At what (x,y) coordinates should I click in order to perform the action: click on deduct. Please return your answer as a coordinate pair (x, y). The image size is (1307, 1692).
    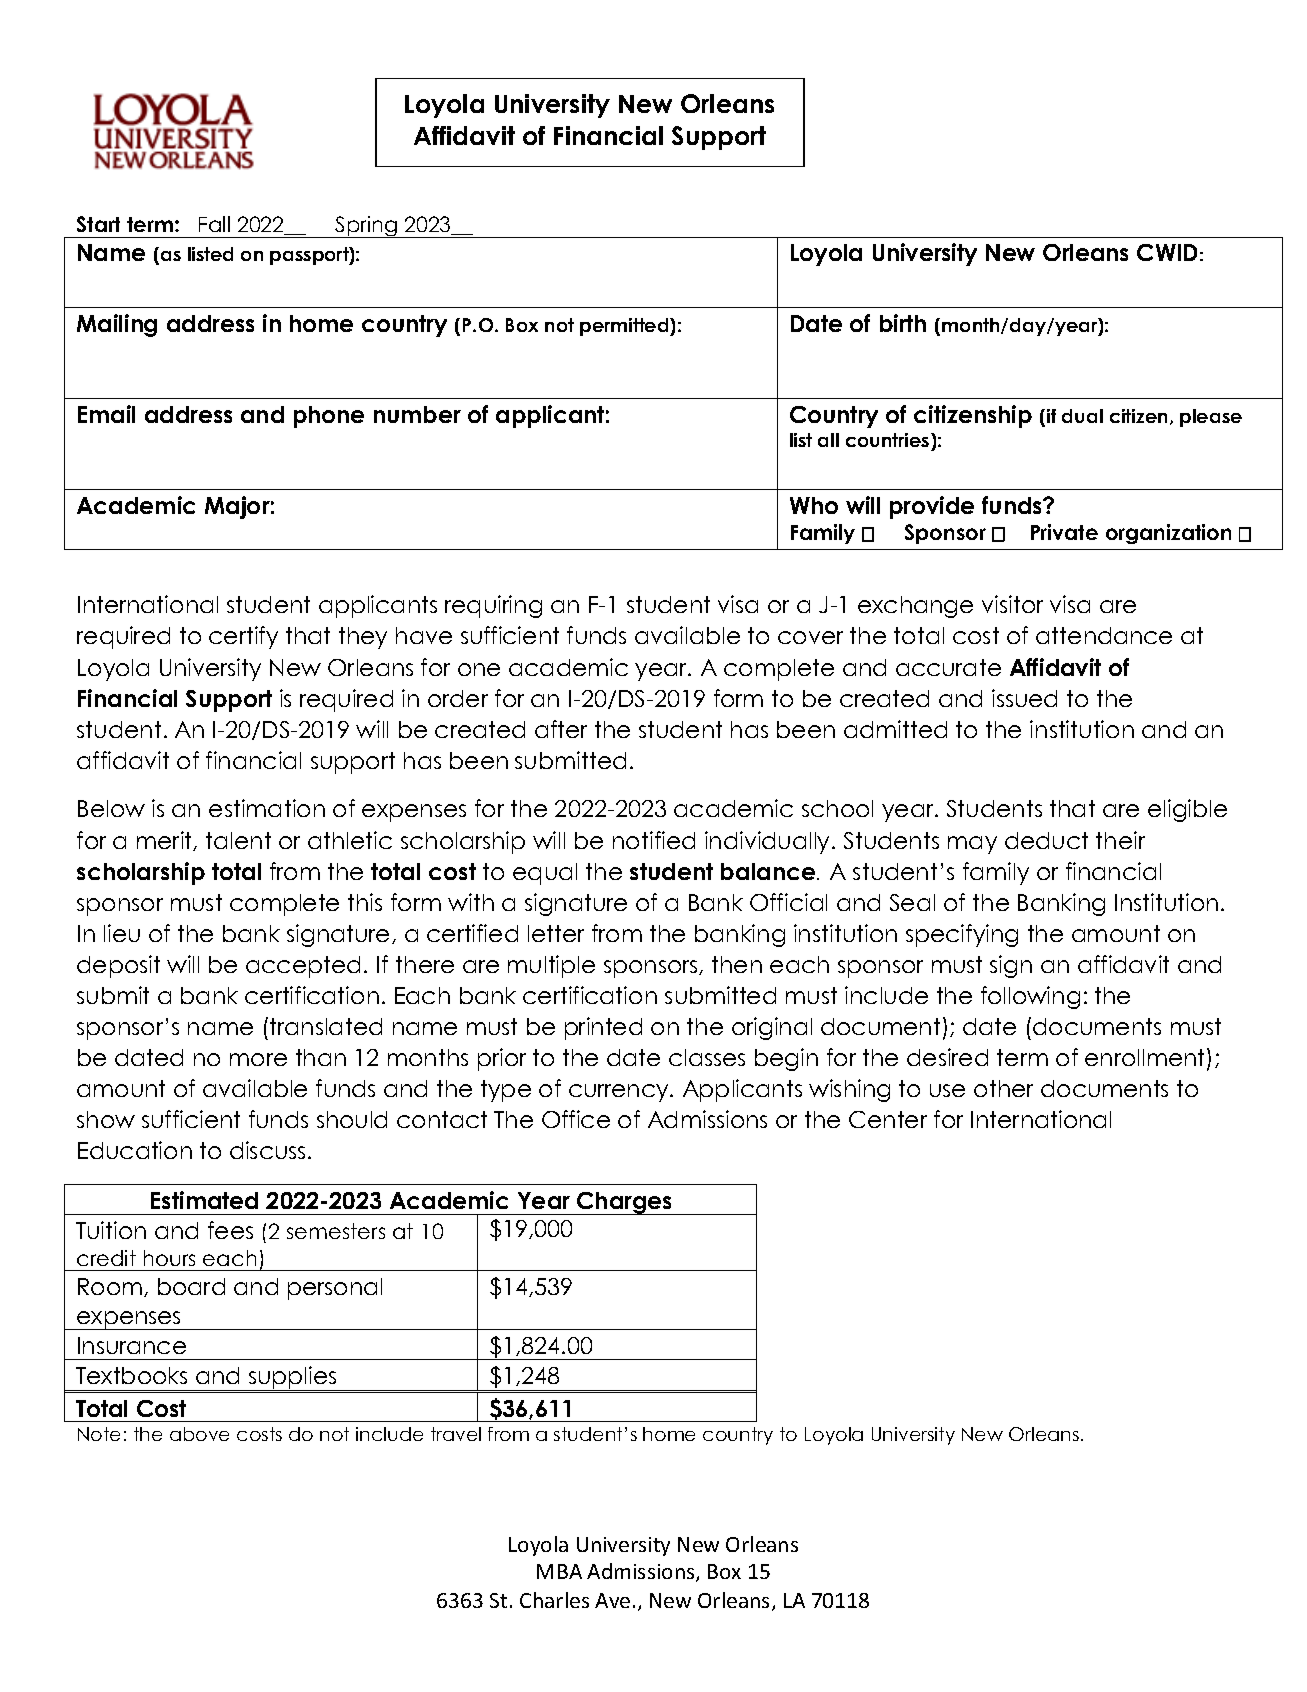
    Looking at the image, I should click on (1046, 840).
